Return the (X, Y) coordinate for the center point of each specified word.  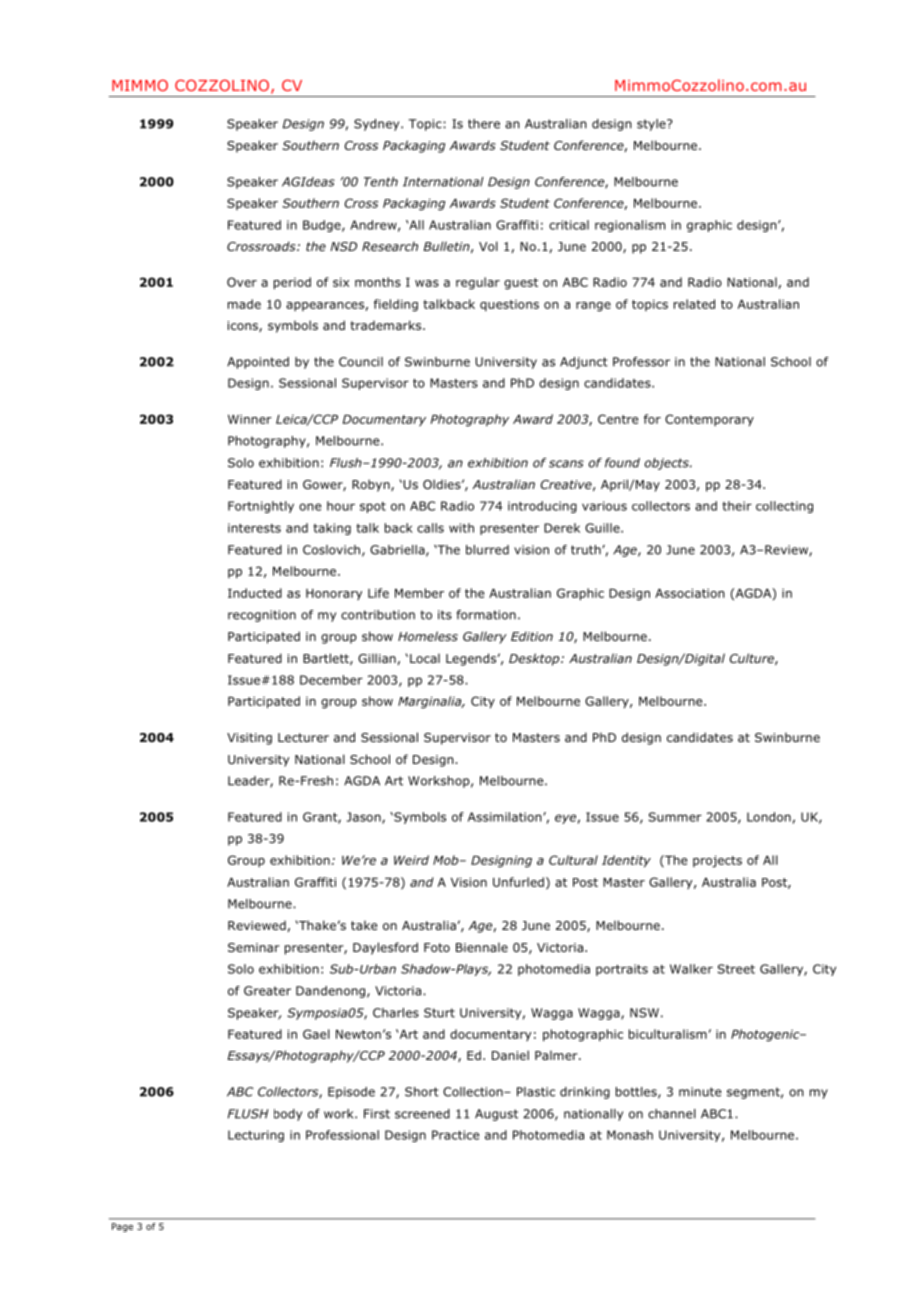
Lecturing (256, 1136)
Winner (250, 419)
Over (242, 282)
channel (672, 1114)
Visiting (249, 739)
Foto (437, 947)
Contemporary (709, 420)
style (652, 125)
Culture (753, 659)
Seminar (254, 947)
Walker (691, 969)
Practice (455, 1135)
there (484, 124)
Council (361, 362)
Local (425, 658)
